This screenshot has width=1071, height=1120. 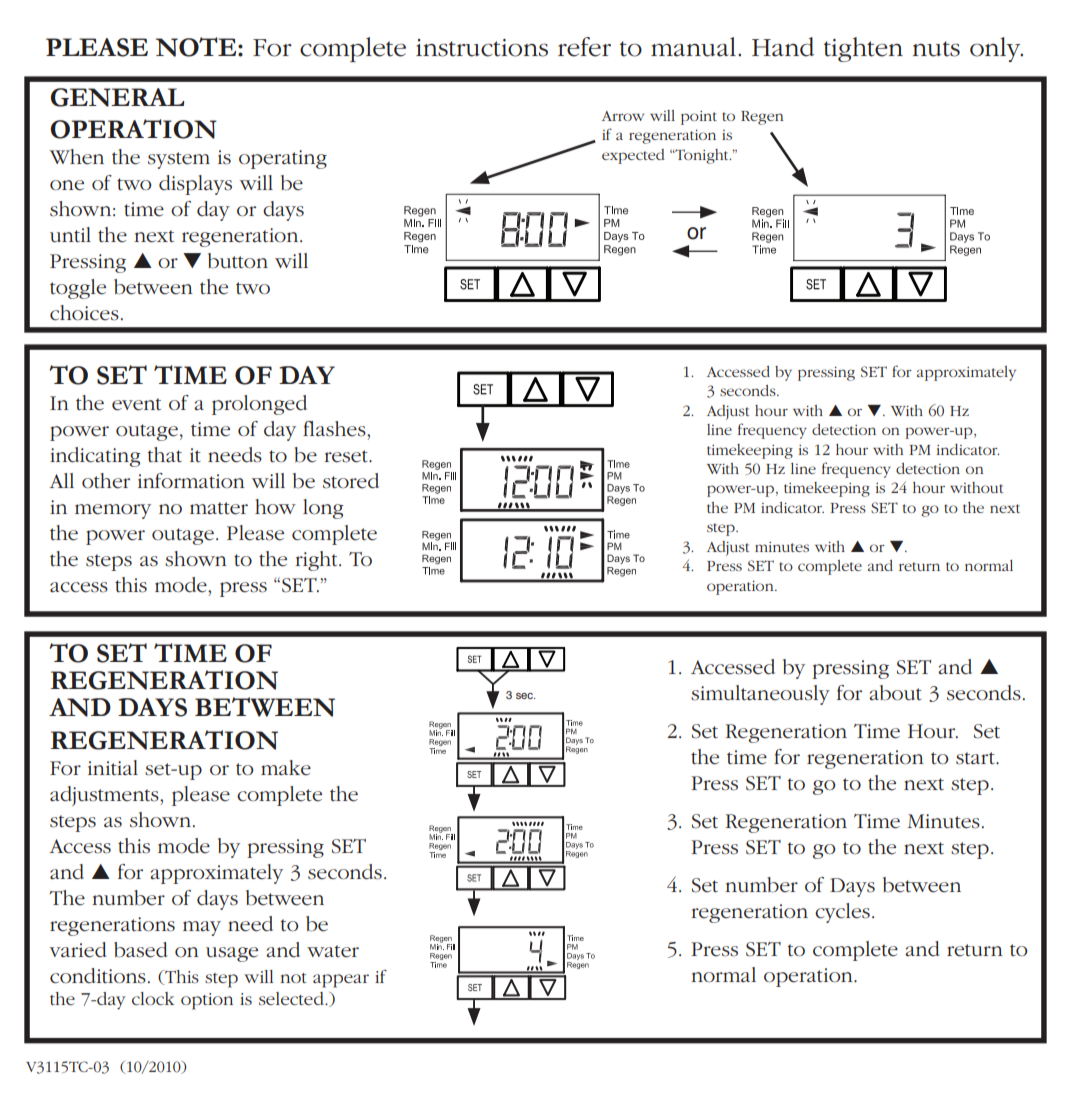 What do you see at coordinates (153, 998) in the screenshot?
I see `clock` at bounding box center [153, 998].
